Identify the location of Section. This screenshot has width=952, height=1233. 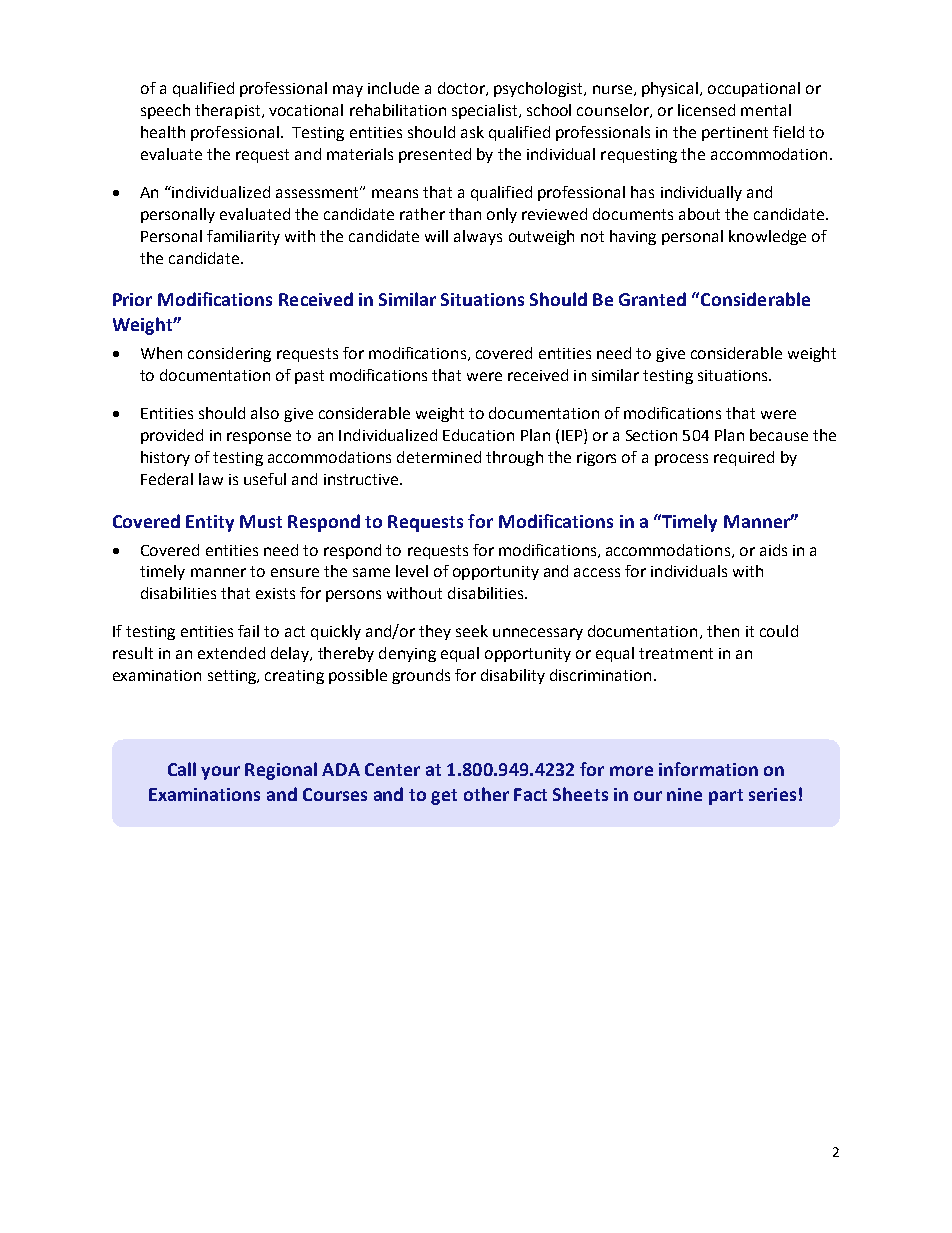
(651, 435).
